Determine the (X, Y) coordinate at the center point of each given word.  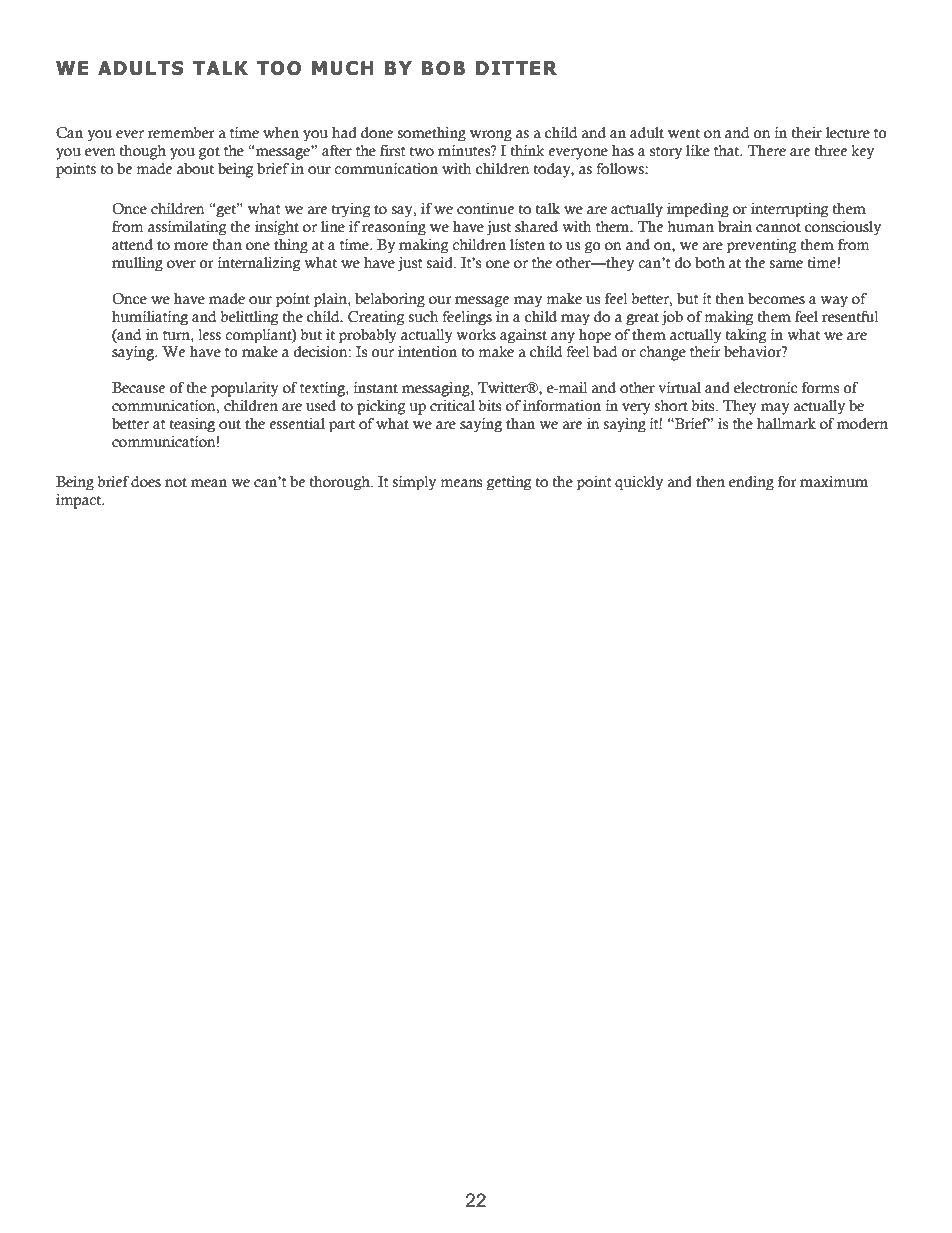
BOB (443, 68)
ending (751, 483)
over (181, 264)
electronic (766, 388)
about (195, 169)
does (146, 482)
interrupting (790, 210)
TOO (279, 68)
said (441, 263)
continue (485, 209)
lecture (848, 133)
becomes (776, 299)
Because (138, 388)
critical (452, 406)
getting (509, 483)
